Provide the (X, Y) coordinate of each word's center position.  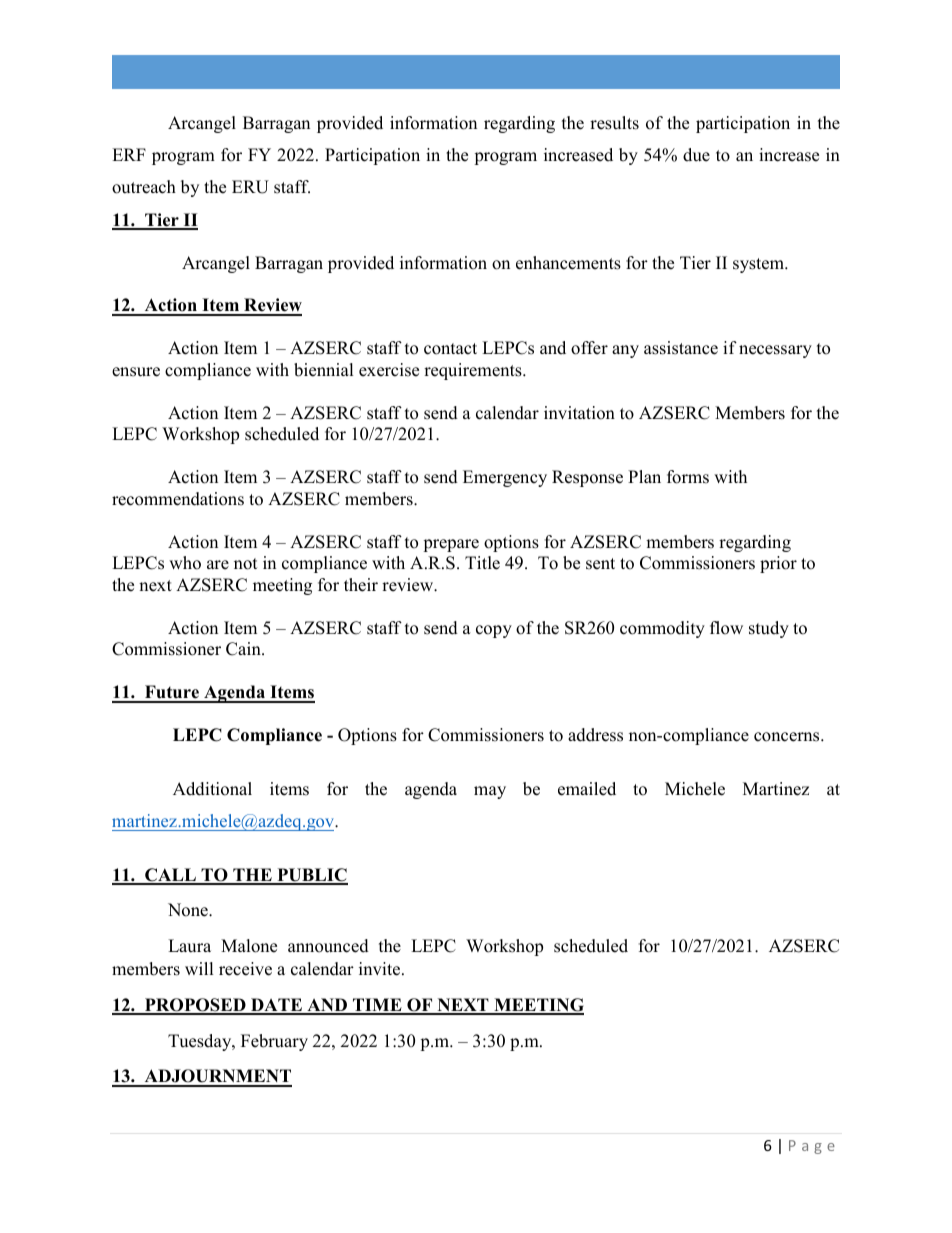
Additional (212, 789)
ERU (250, 187)
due (696, 155)
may (490, 792)
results (614, 123)
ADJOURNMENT (217, 1077)
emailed (587, 789)
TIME (377, 1006)
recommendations (178, 499)
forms (688, 477)
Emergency (505, 478)
